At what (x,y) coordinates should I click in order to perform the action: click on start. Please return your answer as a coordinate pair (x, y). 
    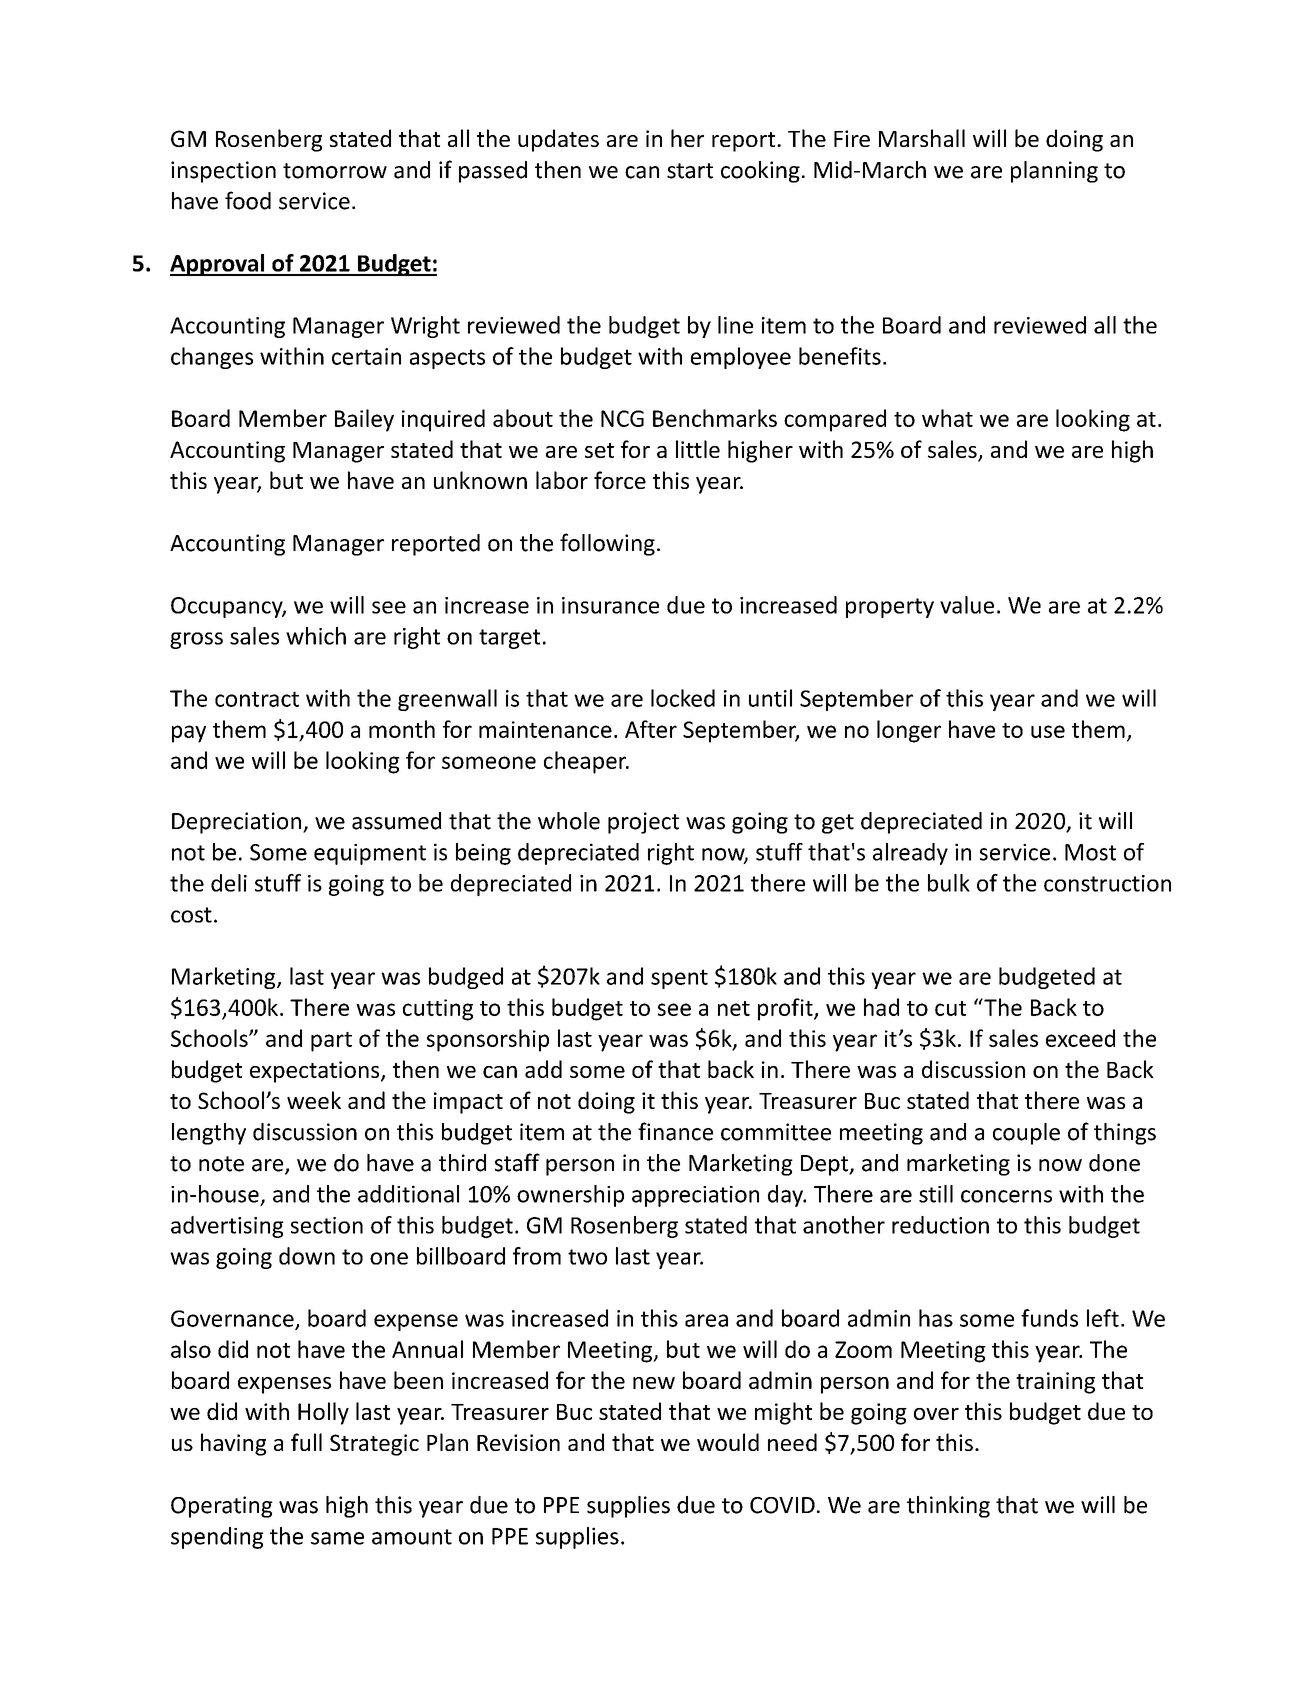
    Looking at the image, I should click on (690, 171).
